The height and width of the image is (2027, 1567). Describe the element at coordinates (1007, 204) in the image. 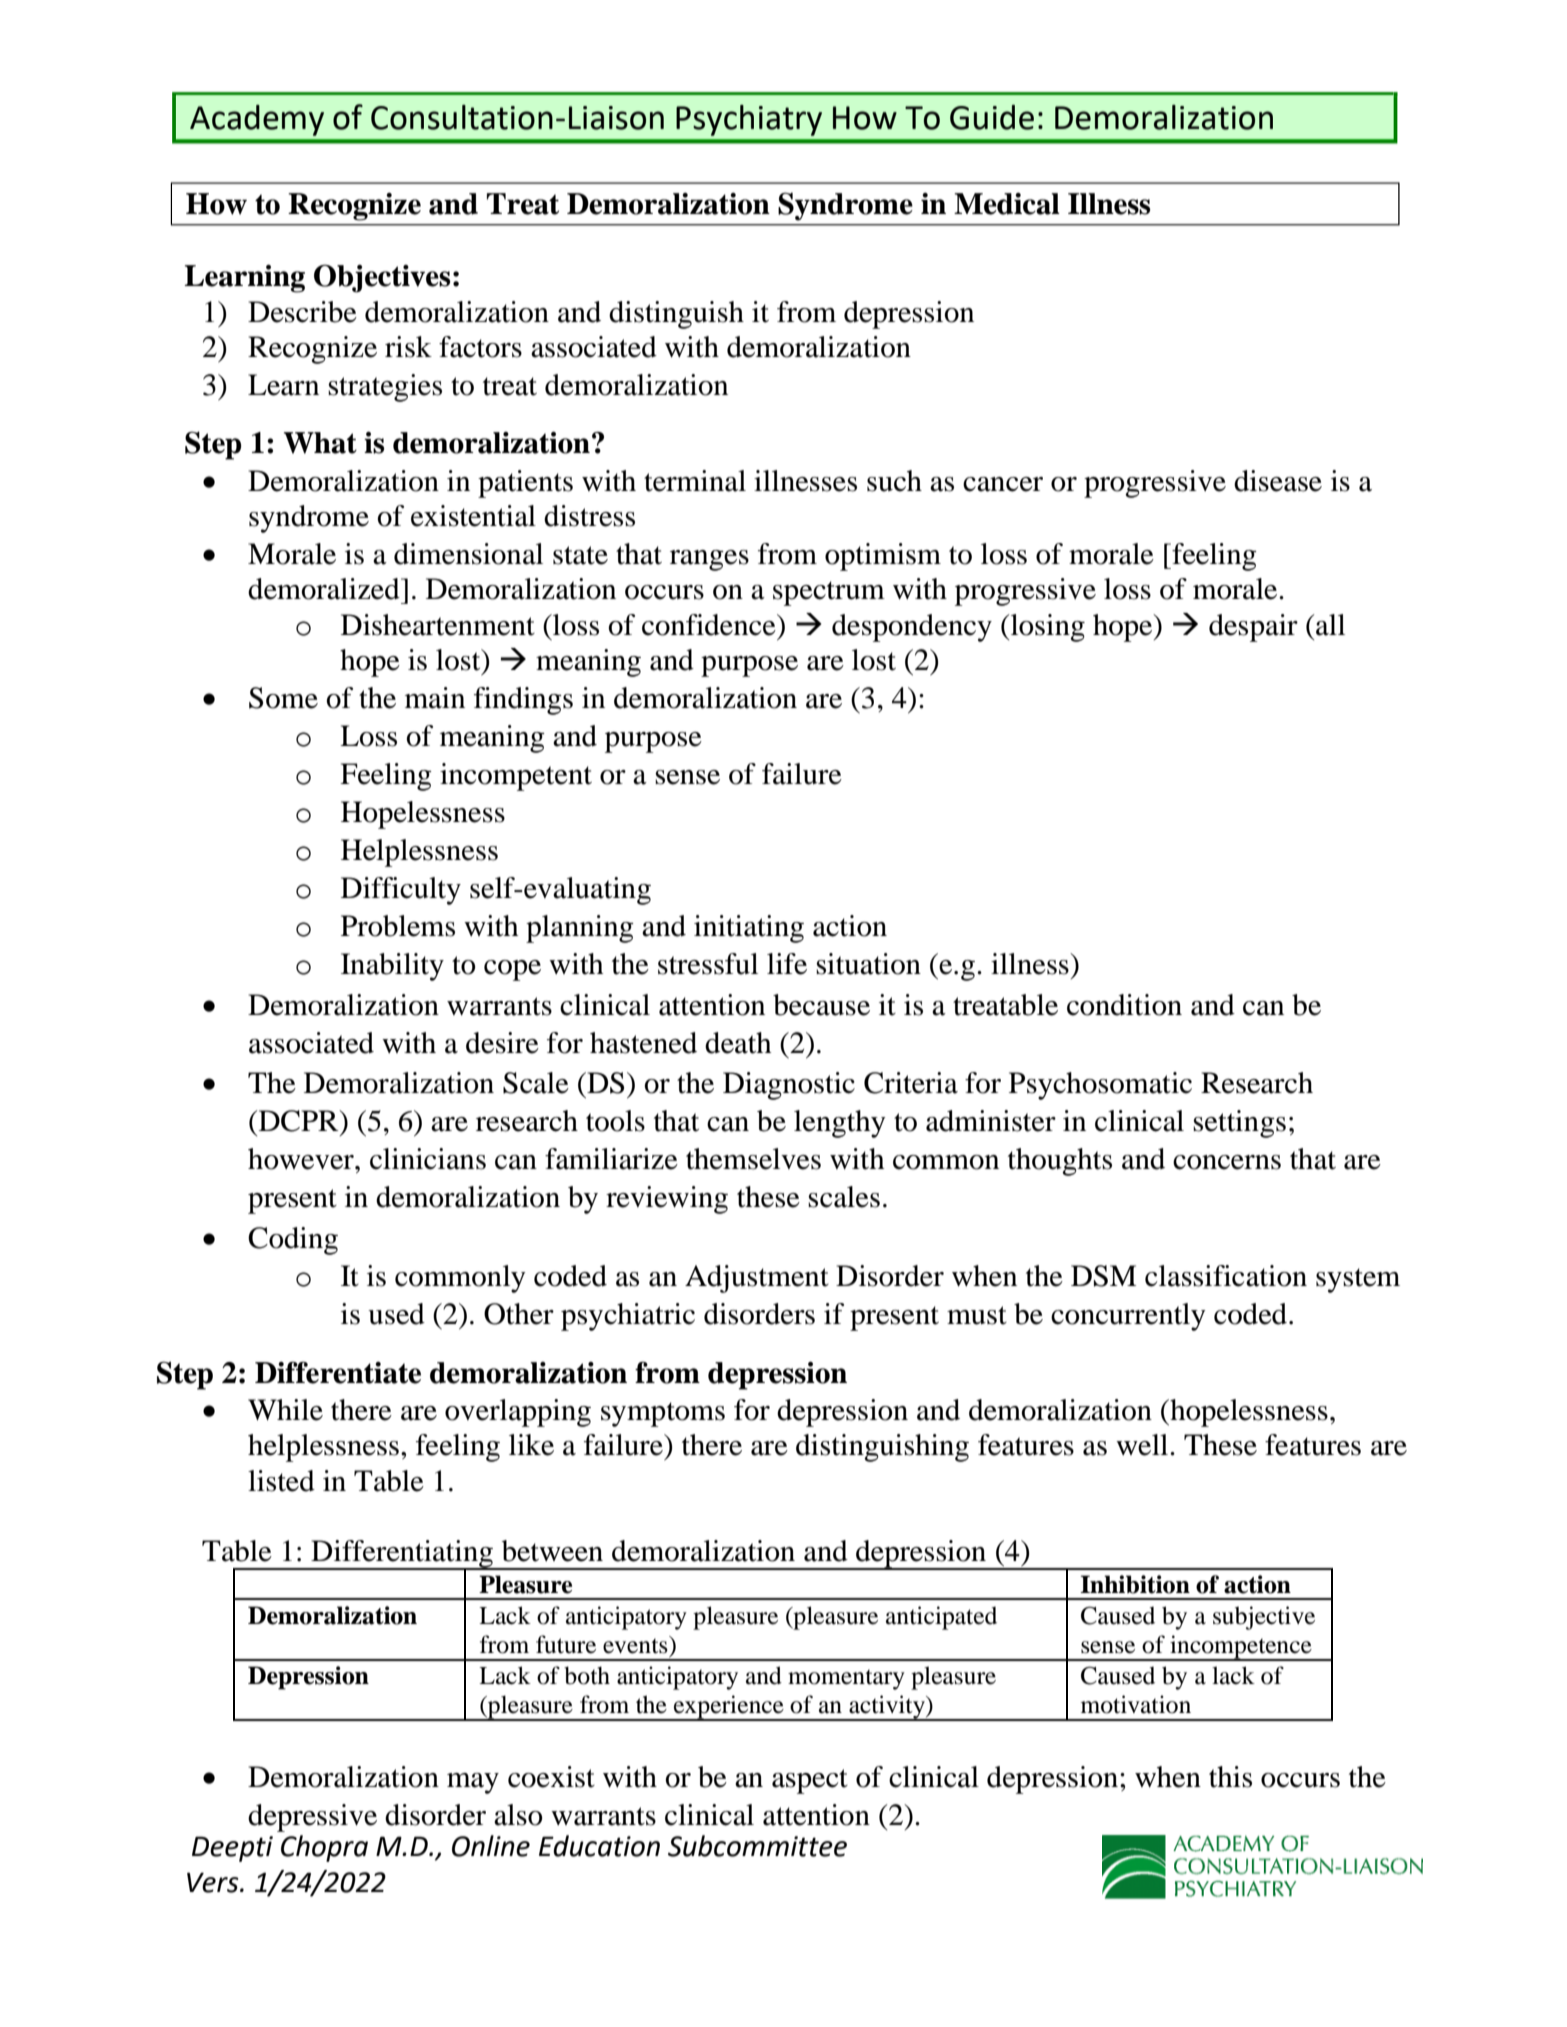

I see `Medical` at that location.
